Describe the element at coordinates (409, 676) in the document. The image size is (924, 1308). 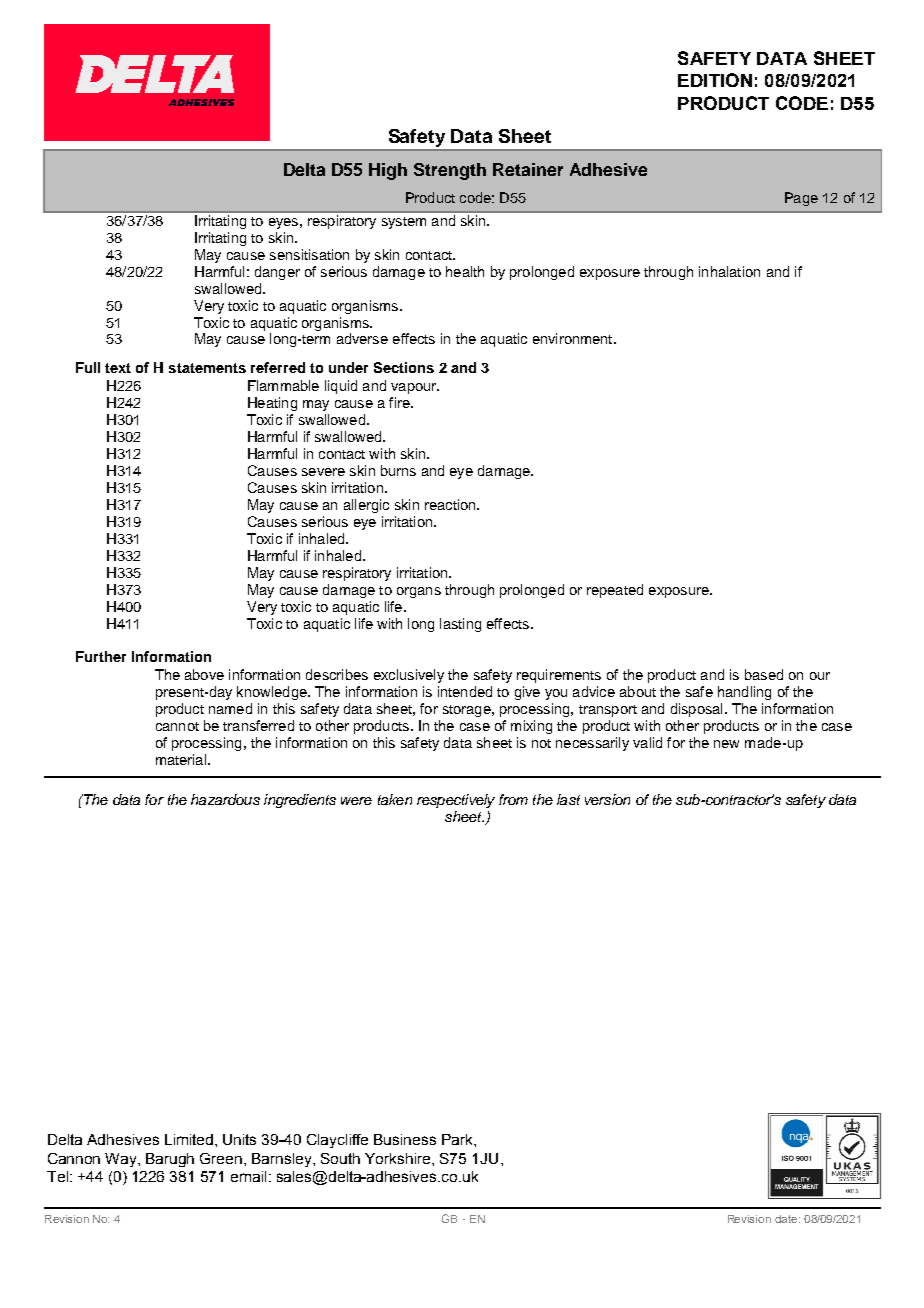
I see `exclusively` at that location.
